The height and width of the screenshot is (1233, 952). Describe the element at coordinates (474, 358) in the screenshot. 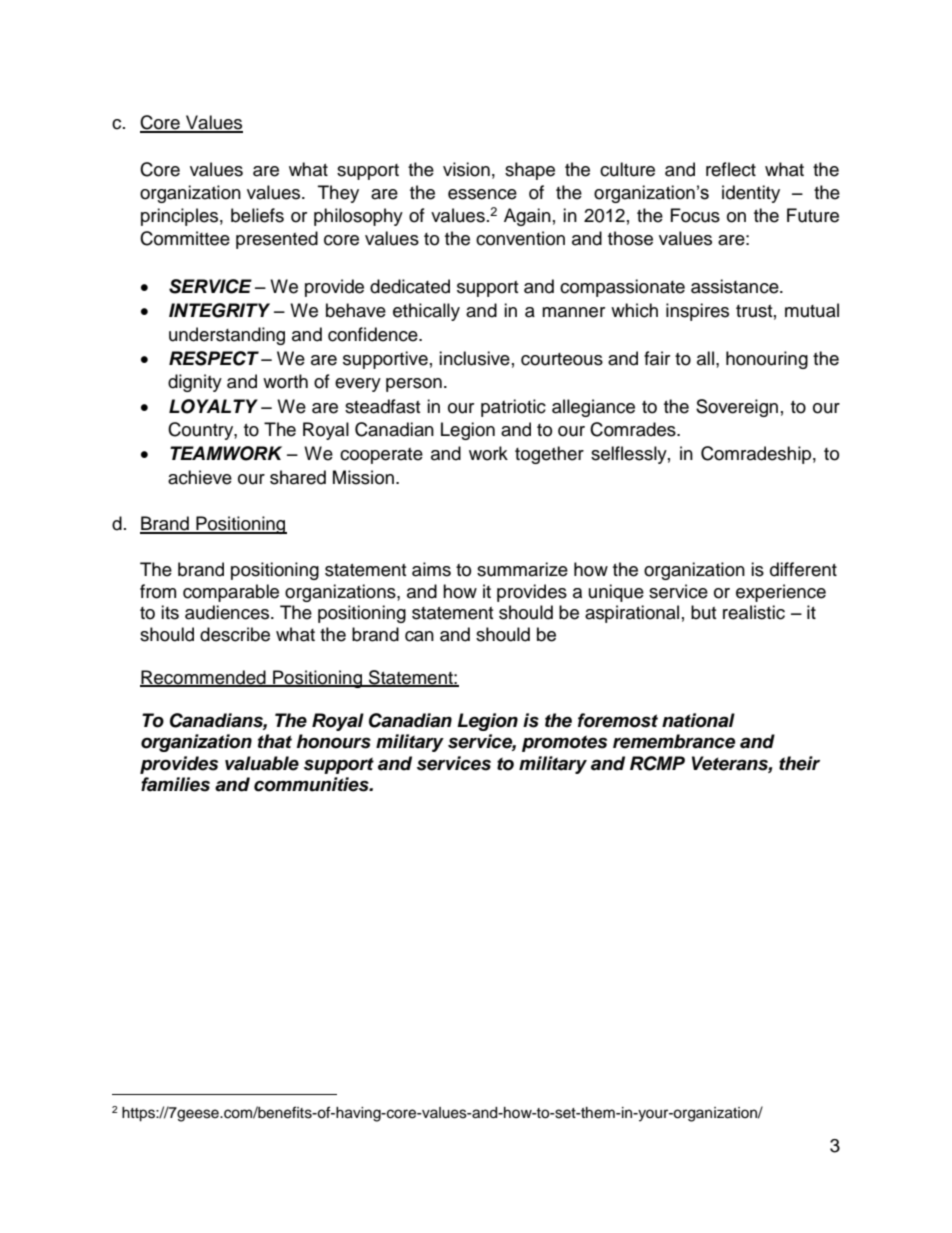

I see `inclusive` at that location.
